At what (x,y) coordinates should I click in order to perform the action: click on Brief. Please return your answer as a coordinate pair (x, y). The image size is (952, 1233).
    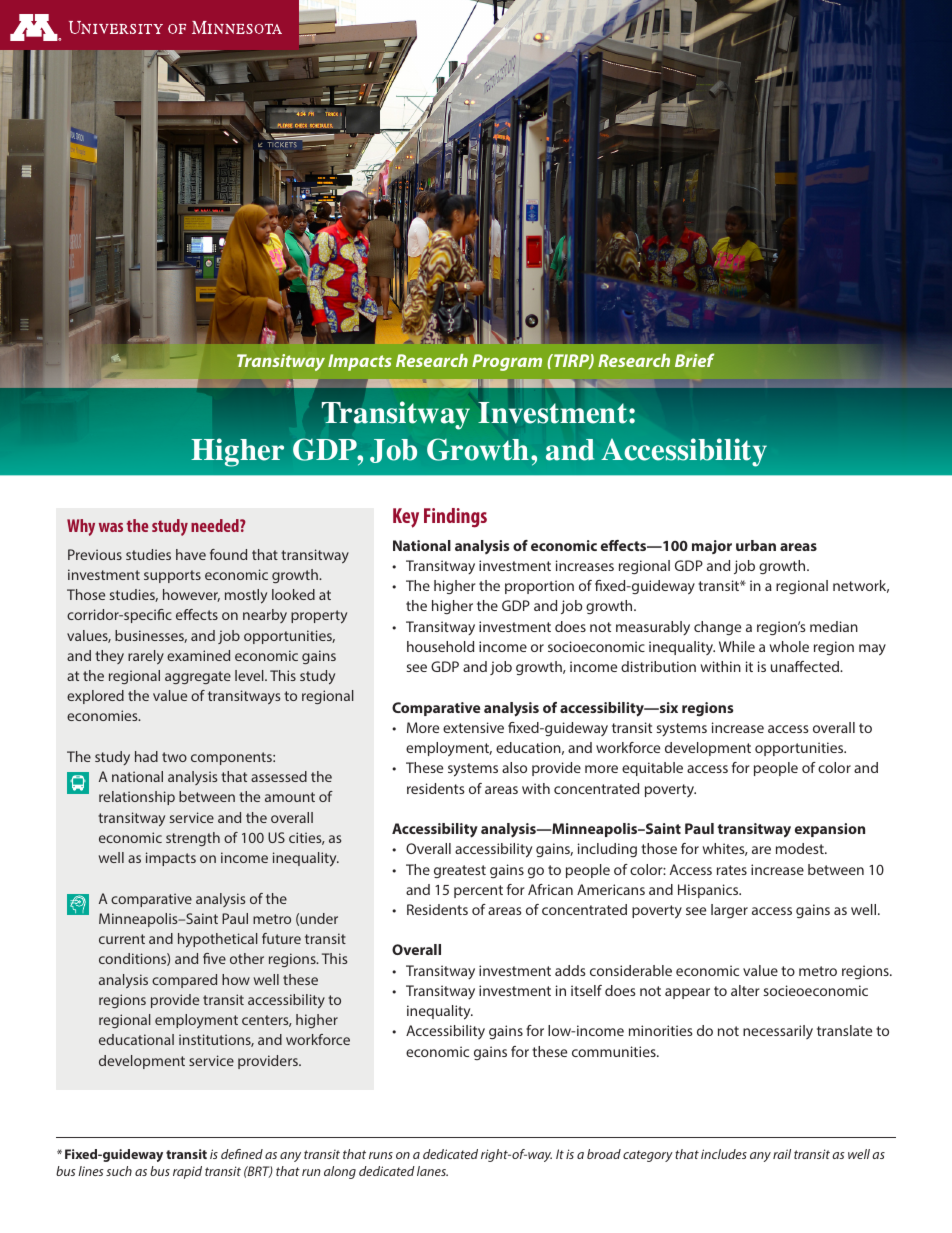
    Looking at the image, I should click on (694, 360).
